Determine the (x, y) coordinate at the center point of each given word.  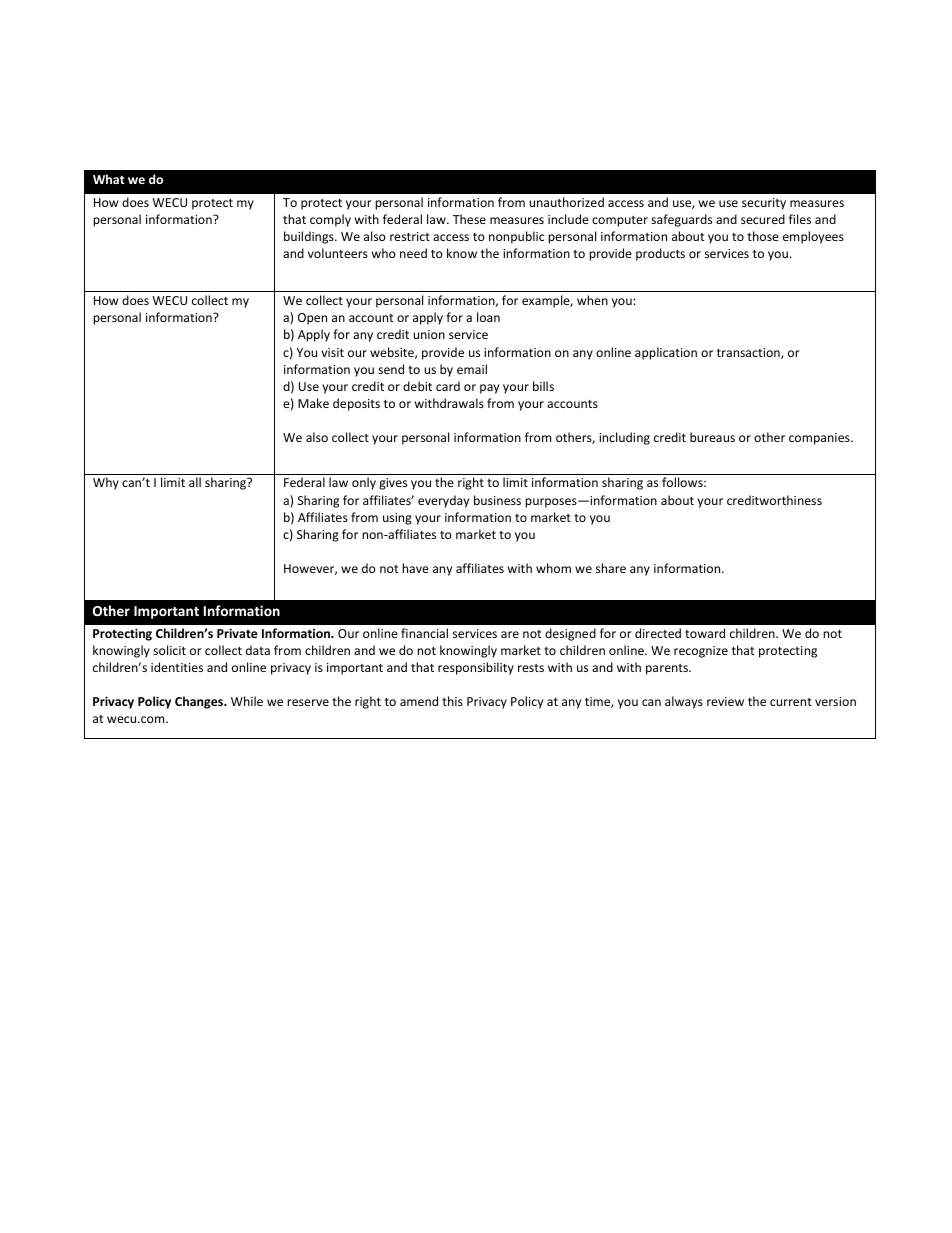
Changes (200, 702)
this (452, 701)
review (725, 701)
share (611, 568)
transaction (749, 353)
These (469, 219)
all (195, 482)
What (108, 179)
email (472, 369)
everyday (443, 501)
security (764, 204)
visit (332, 352)
